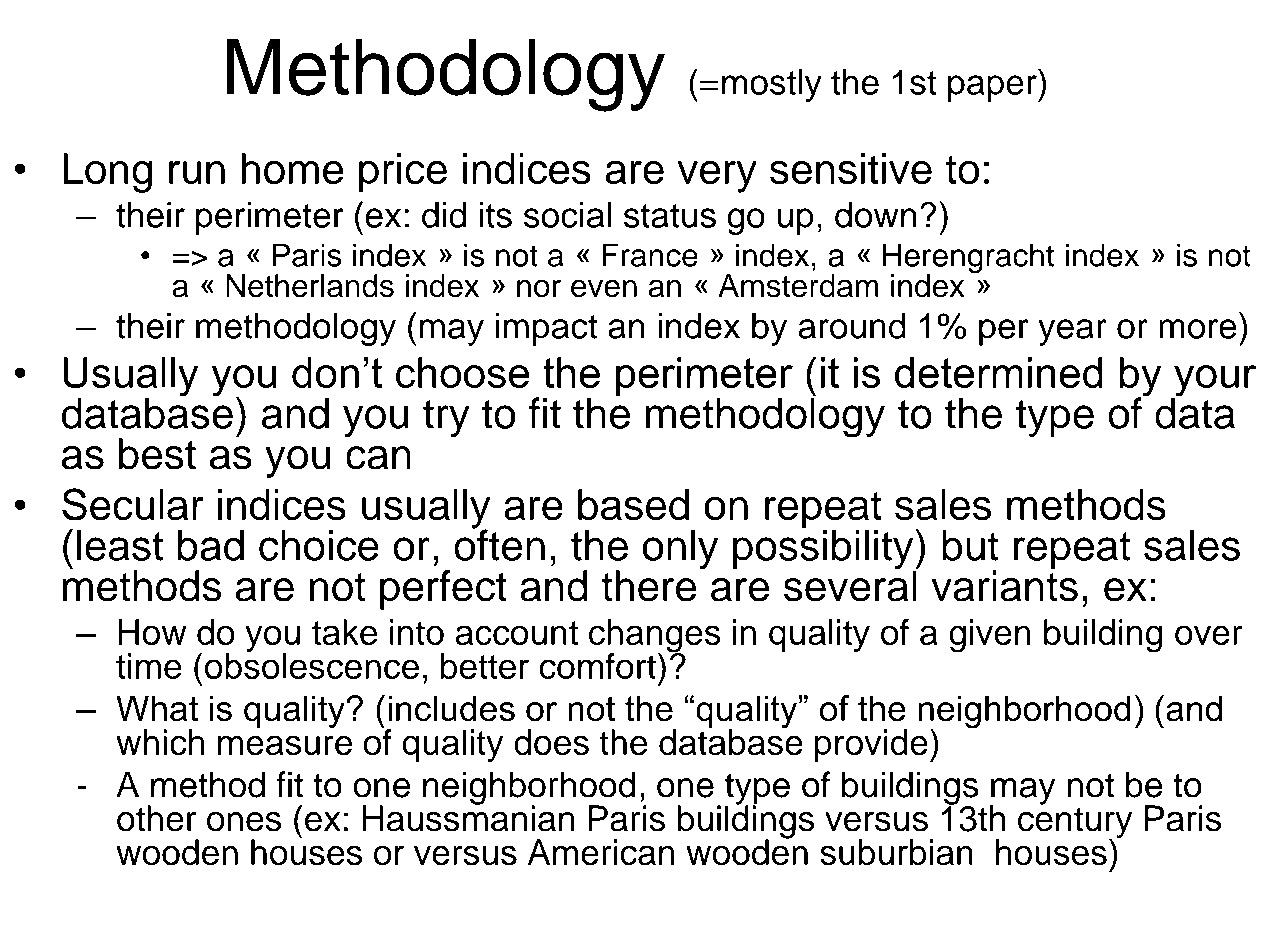 The width and height of the image is (1270, 952). What do you see at coordinates (244, 822) in the image?
I see `ones` at bounding box center [244, 822].
